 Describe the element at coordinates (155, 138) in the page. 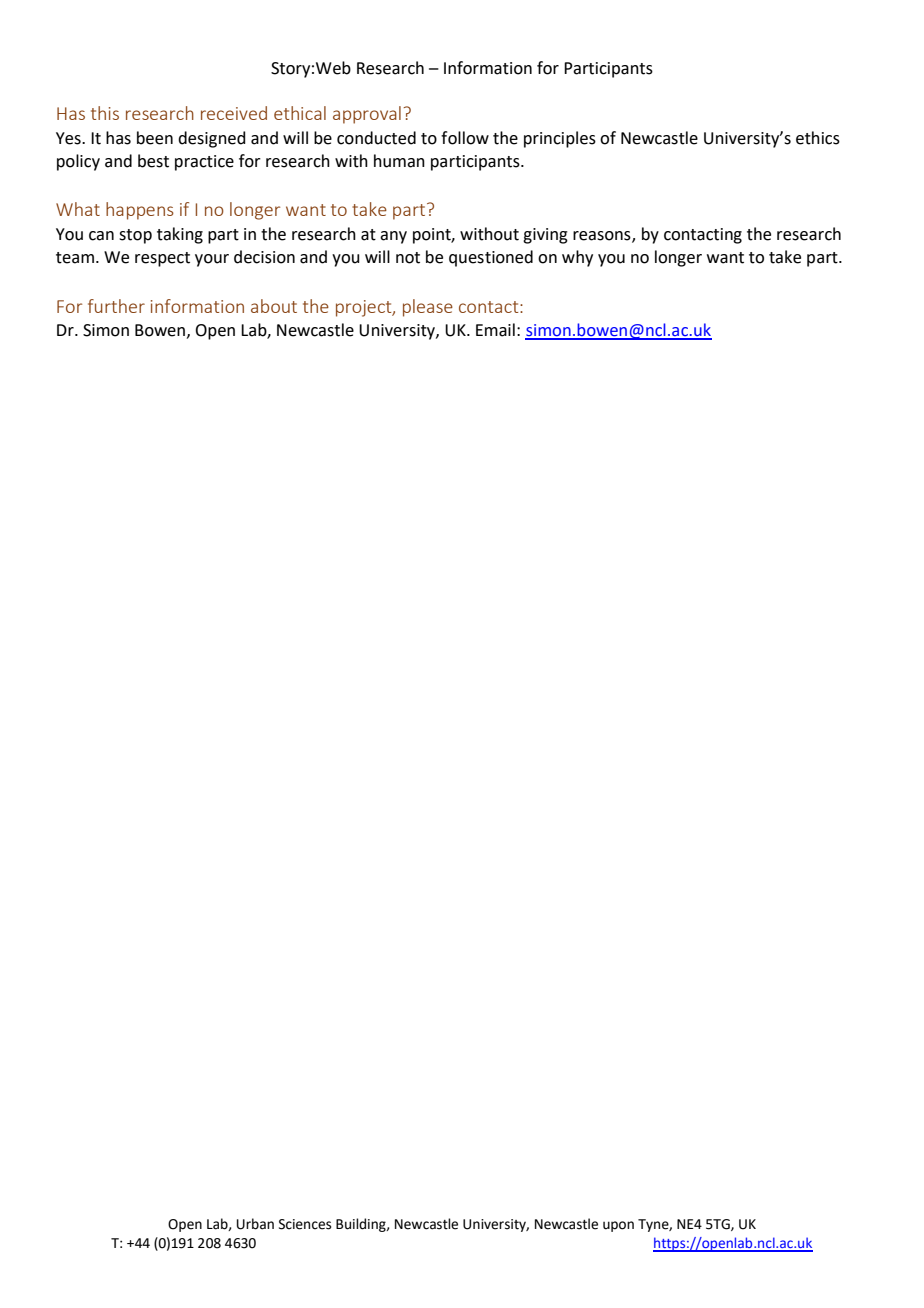

I see `been` at that location.
